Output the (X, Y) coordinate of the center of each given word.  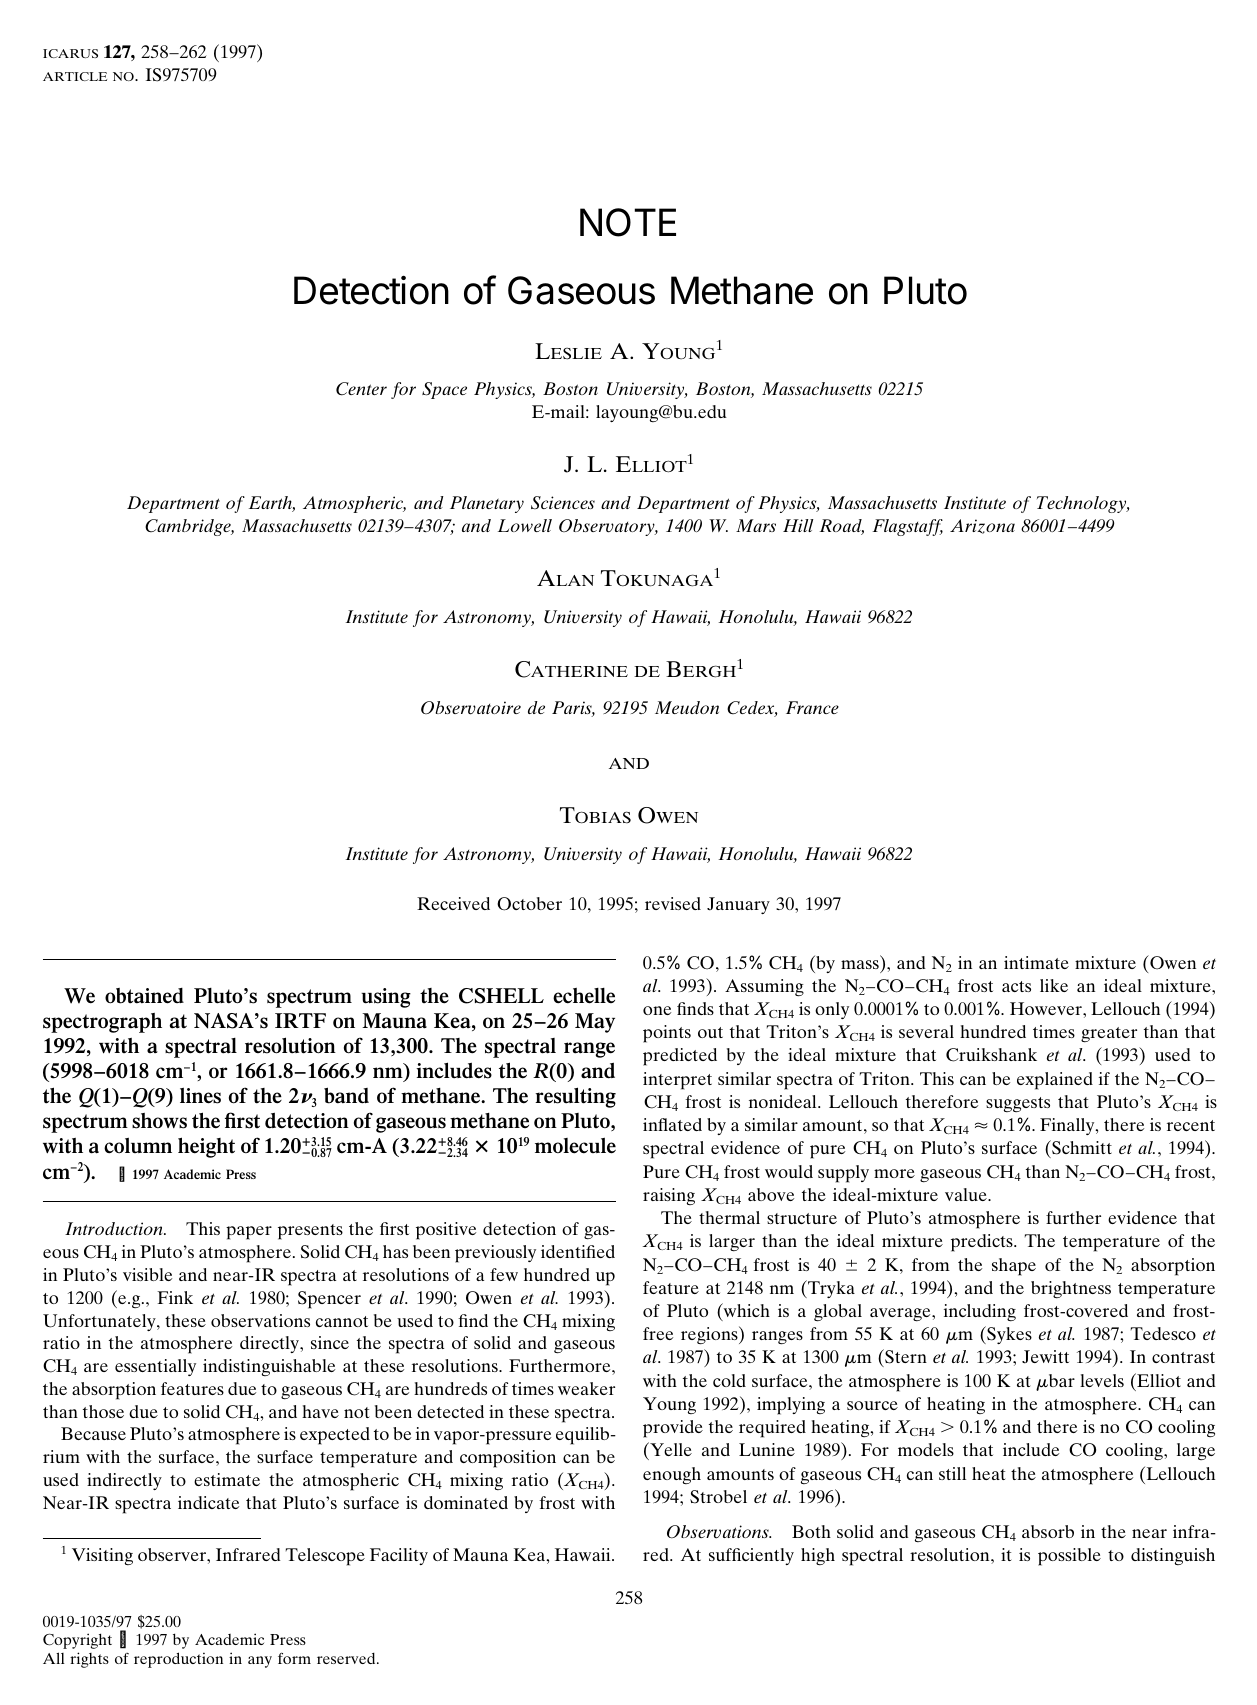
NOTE (628, 222)
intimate (1036, 962)
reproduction (178, 1660)
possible (1069, 1557)
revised (673, 903)
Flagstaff (908, 527)
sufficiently (751, 1556)
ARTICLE (75, 76)
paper (249, 1233)
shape (1014, 1267)
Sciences (563, 502)
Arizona (982, 526)
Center (361, 389)
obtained (144, 996)
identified (578, 1251)
